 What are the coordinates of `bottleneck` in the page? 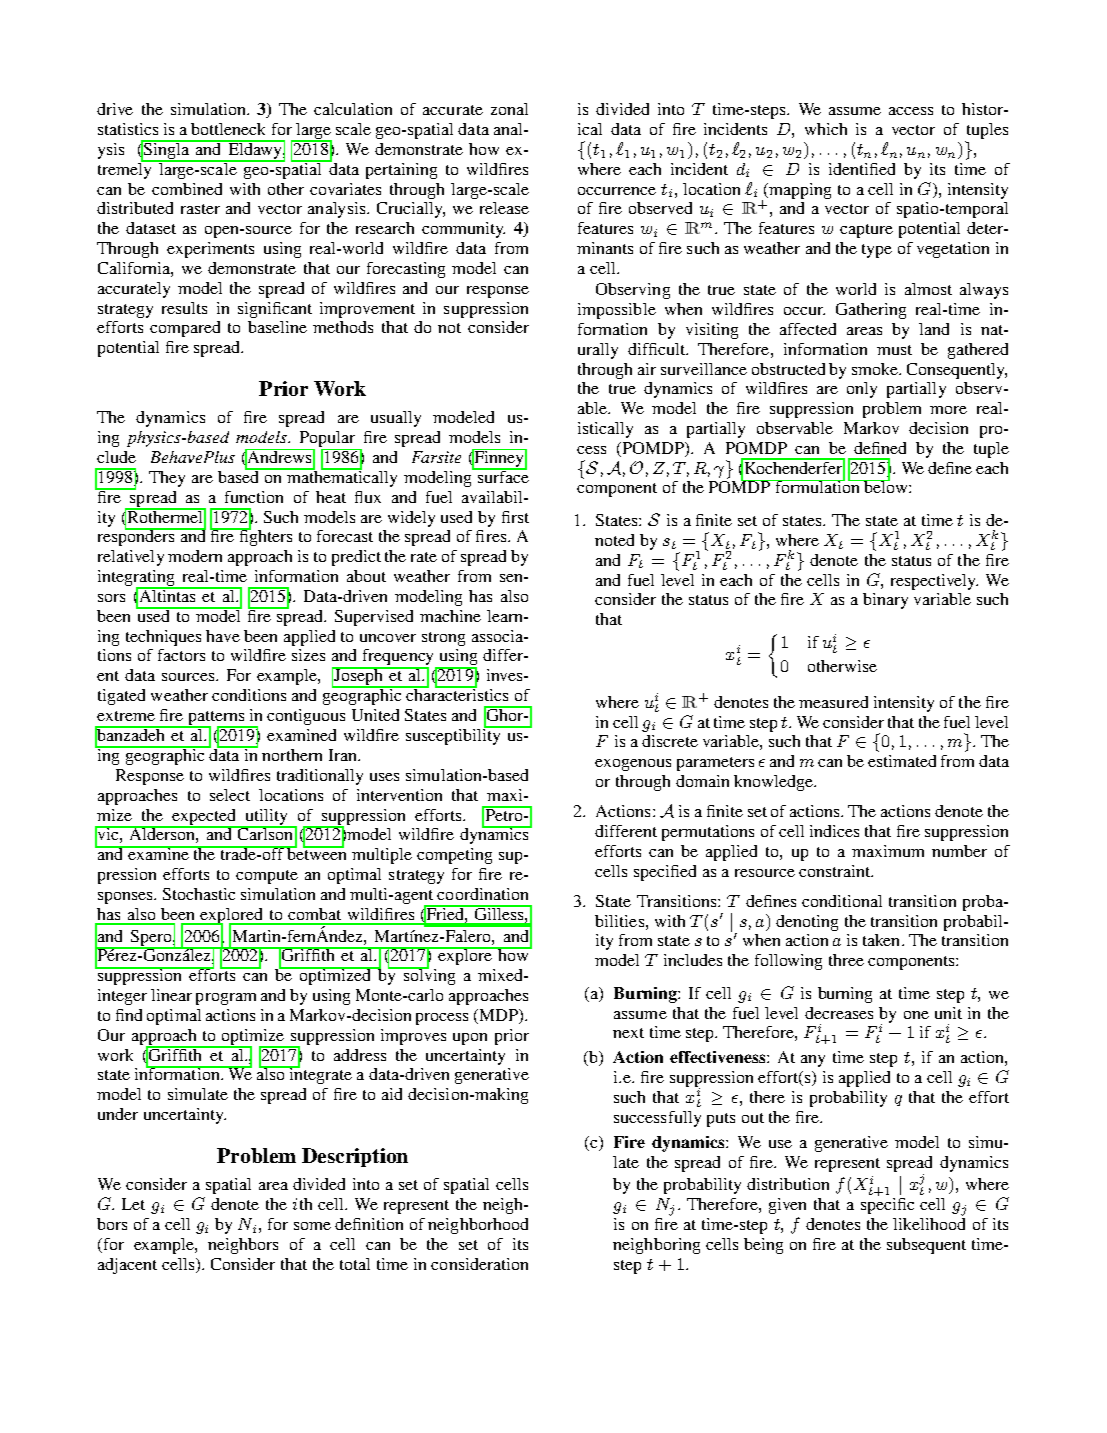 It's located at (228, 129).
